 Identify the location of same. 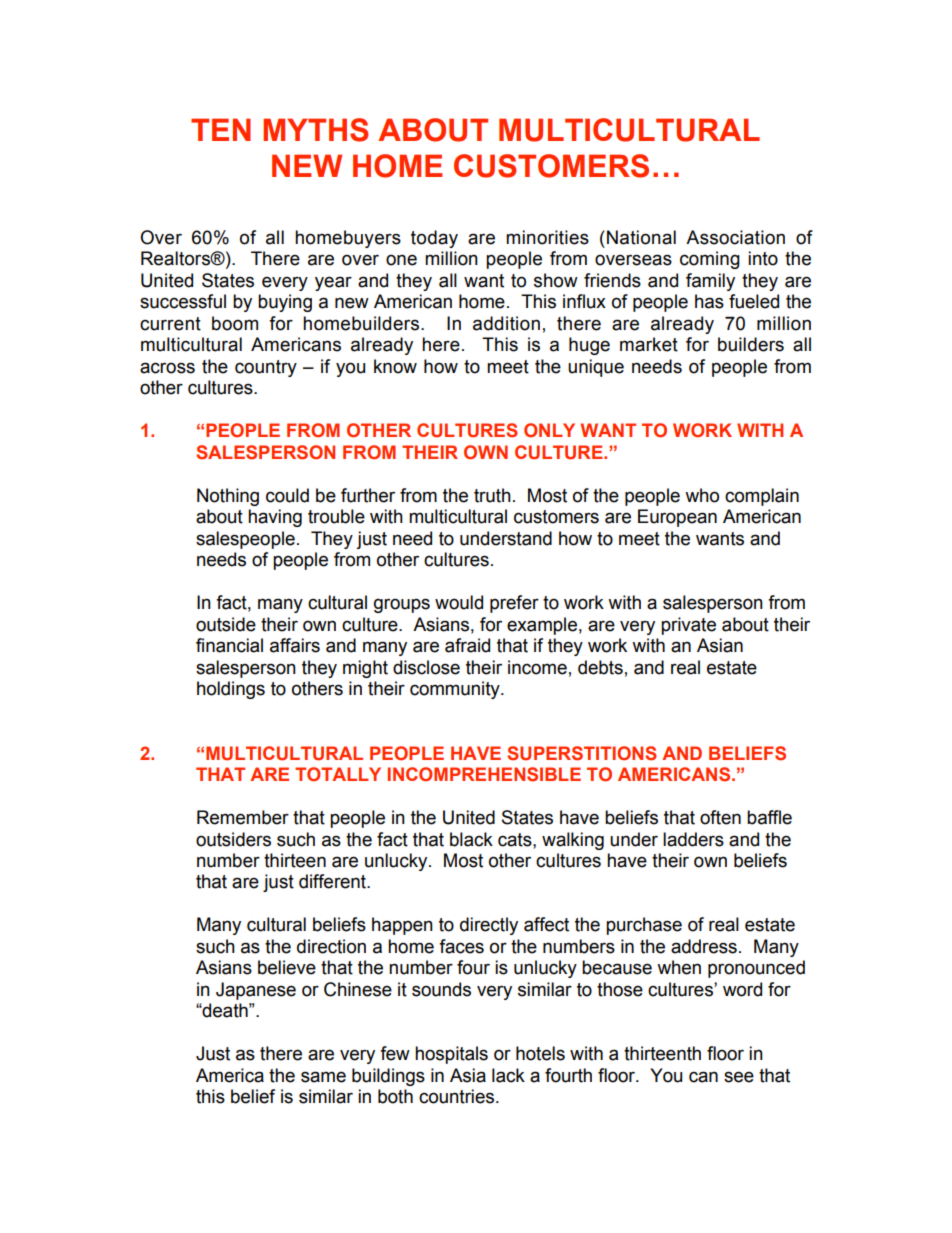
(323, 1077).
